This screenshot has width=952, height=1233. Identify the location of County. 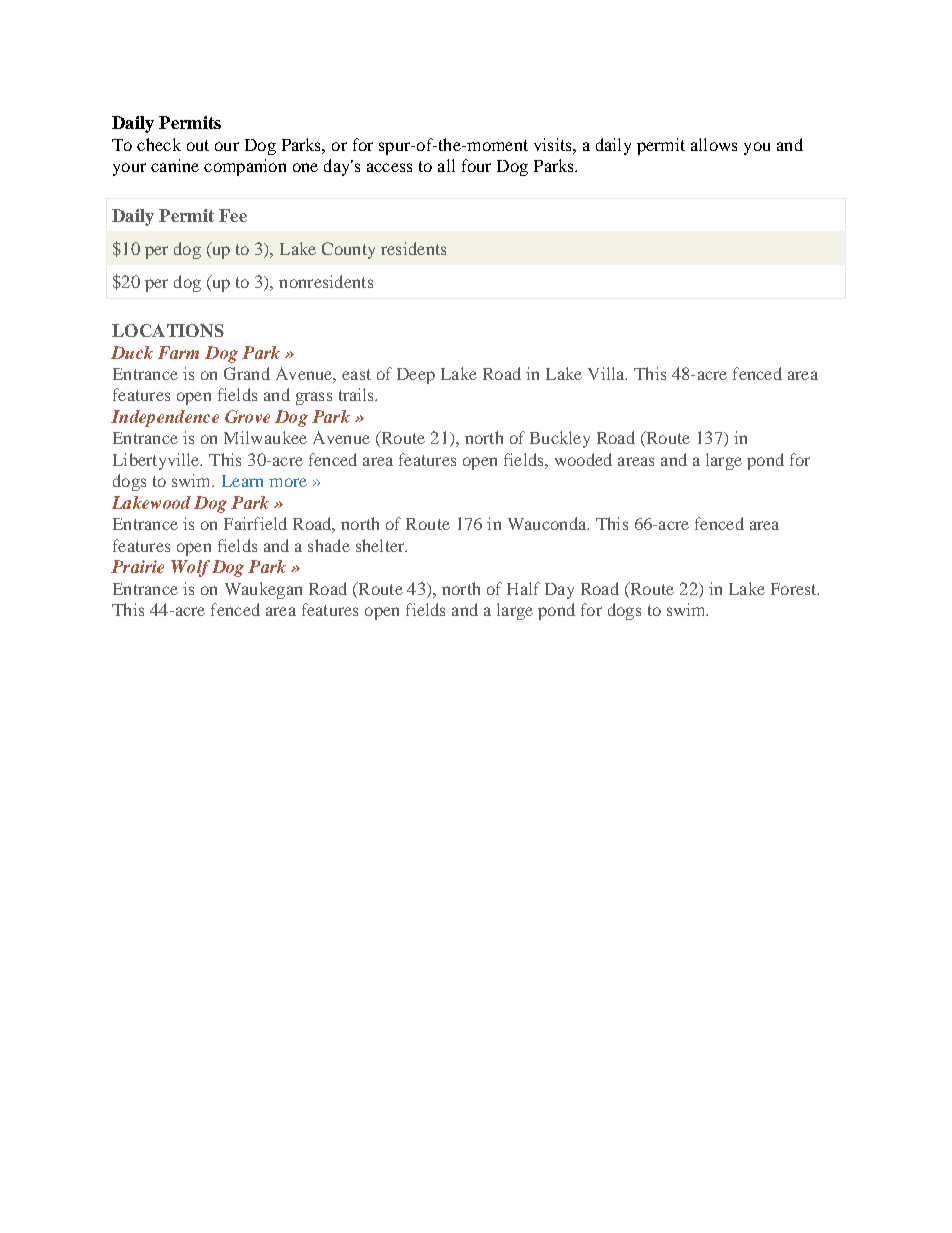
(348, 250).
